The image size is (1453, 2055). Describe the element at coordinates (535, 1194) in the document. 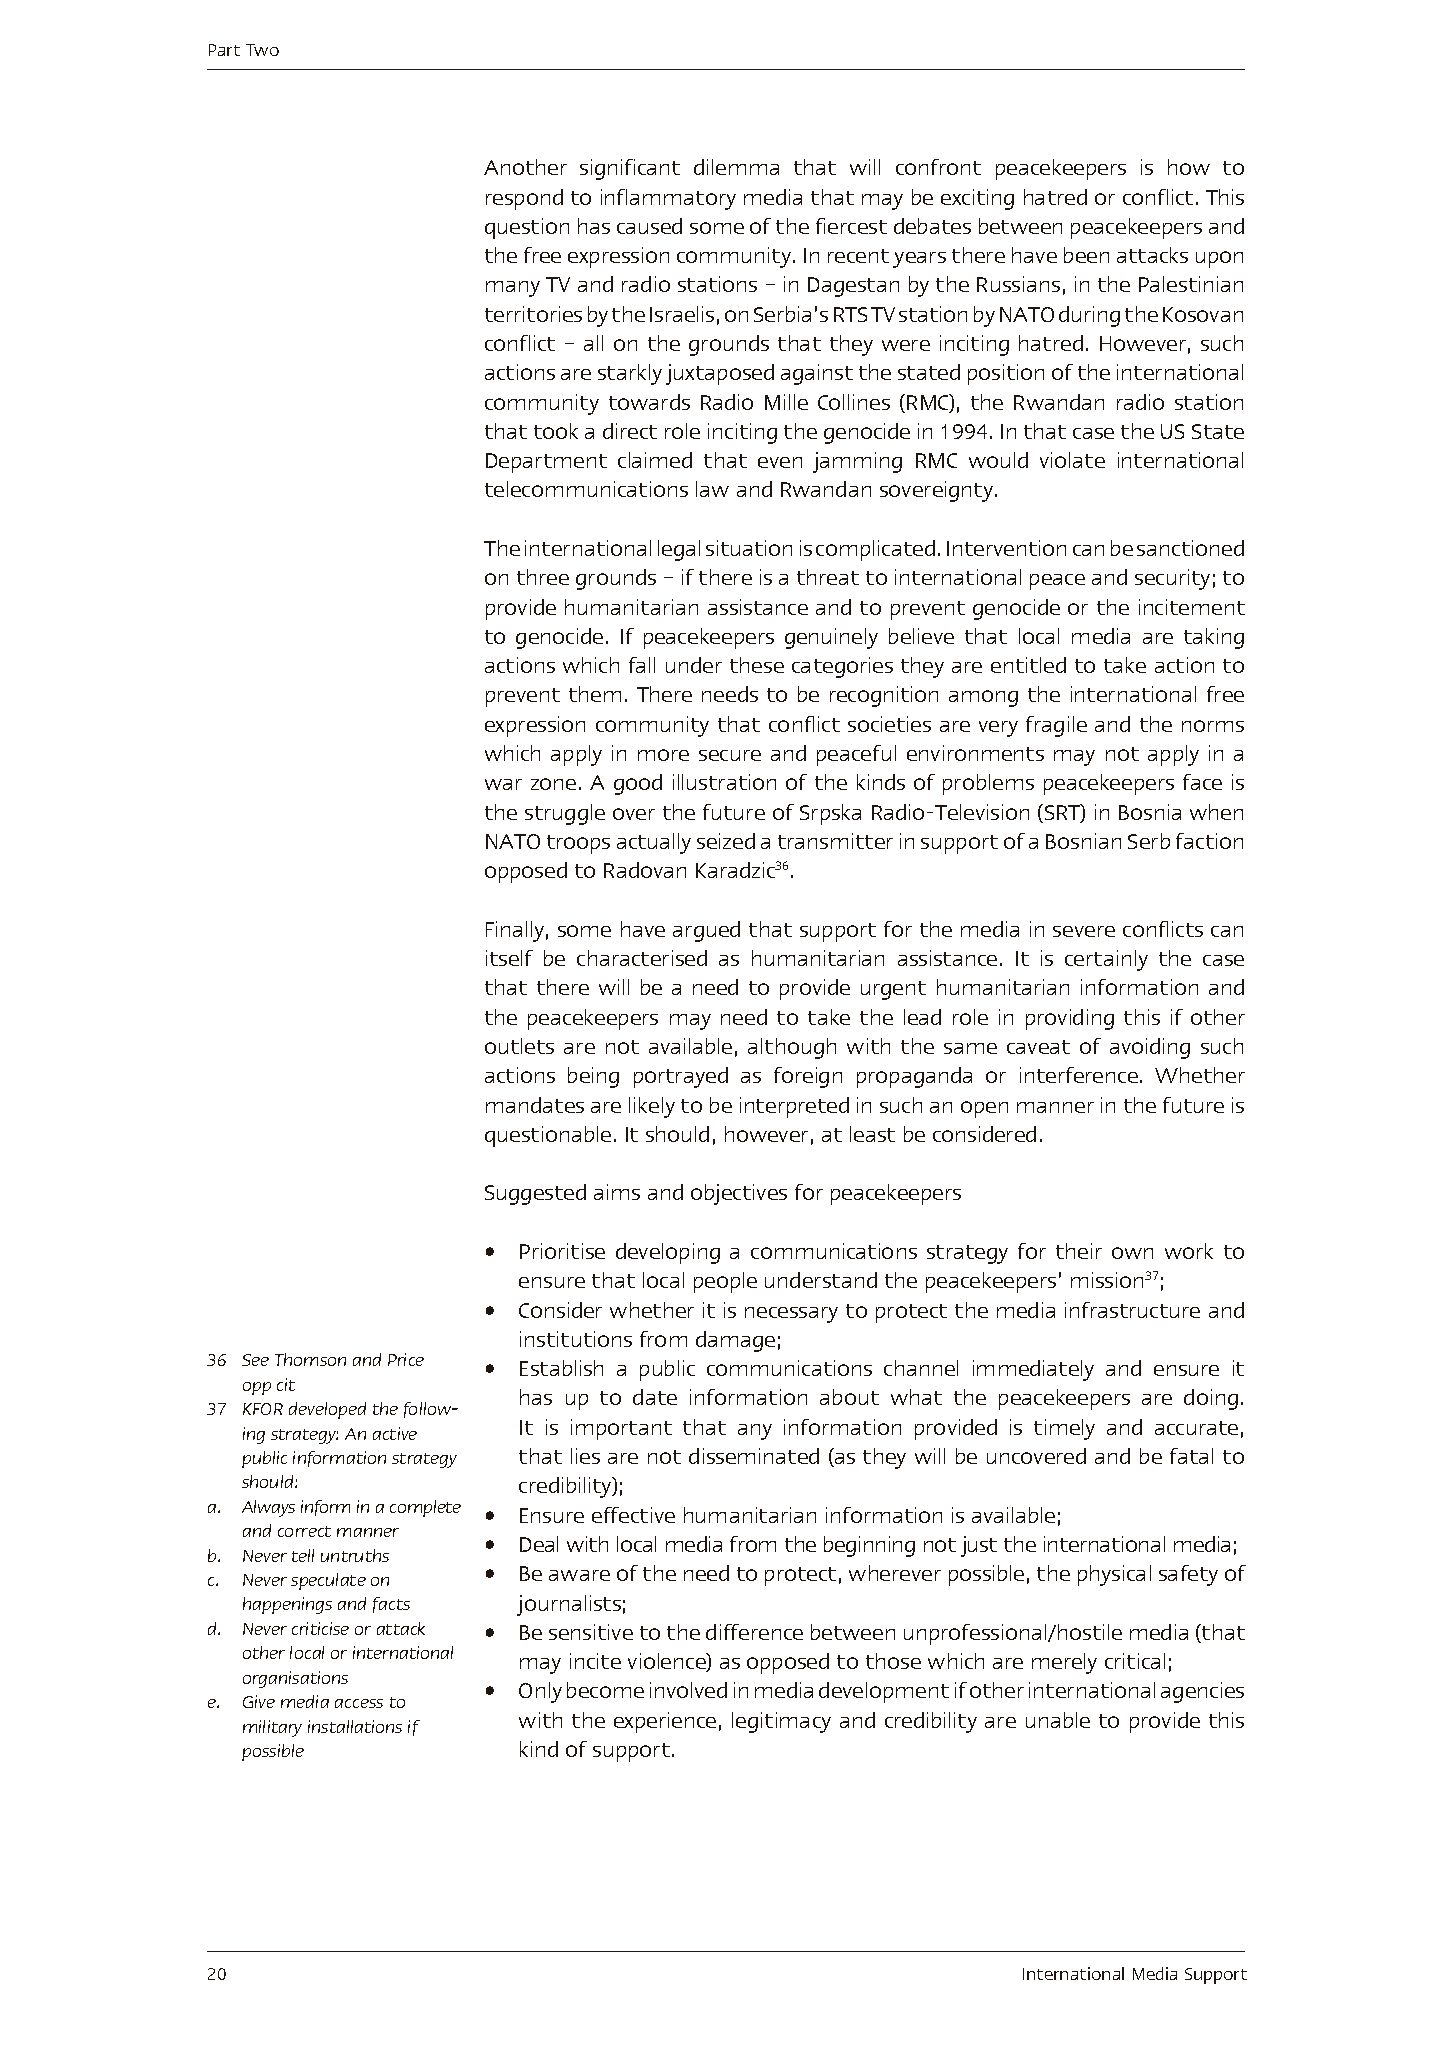

I see `Suggested` at that location.
